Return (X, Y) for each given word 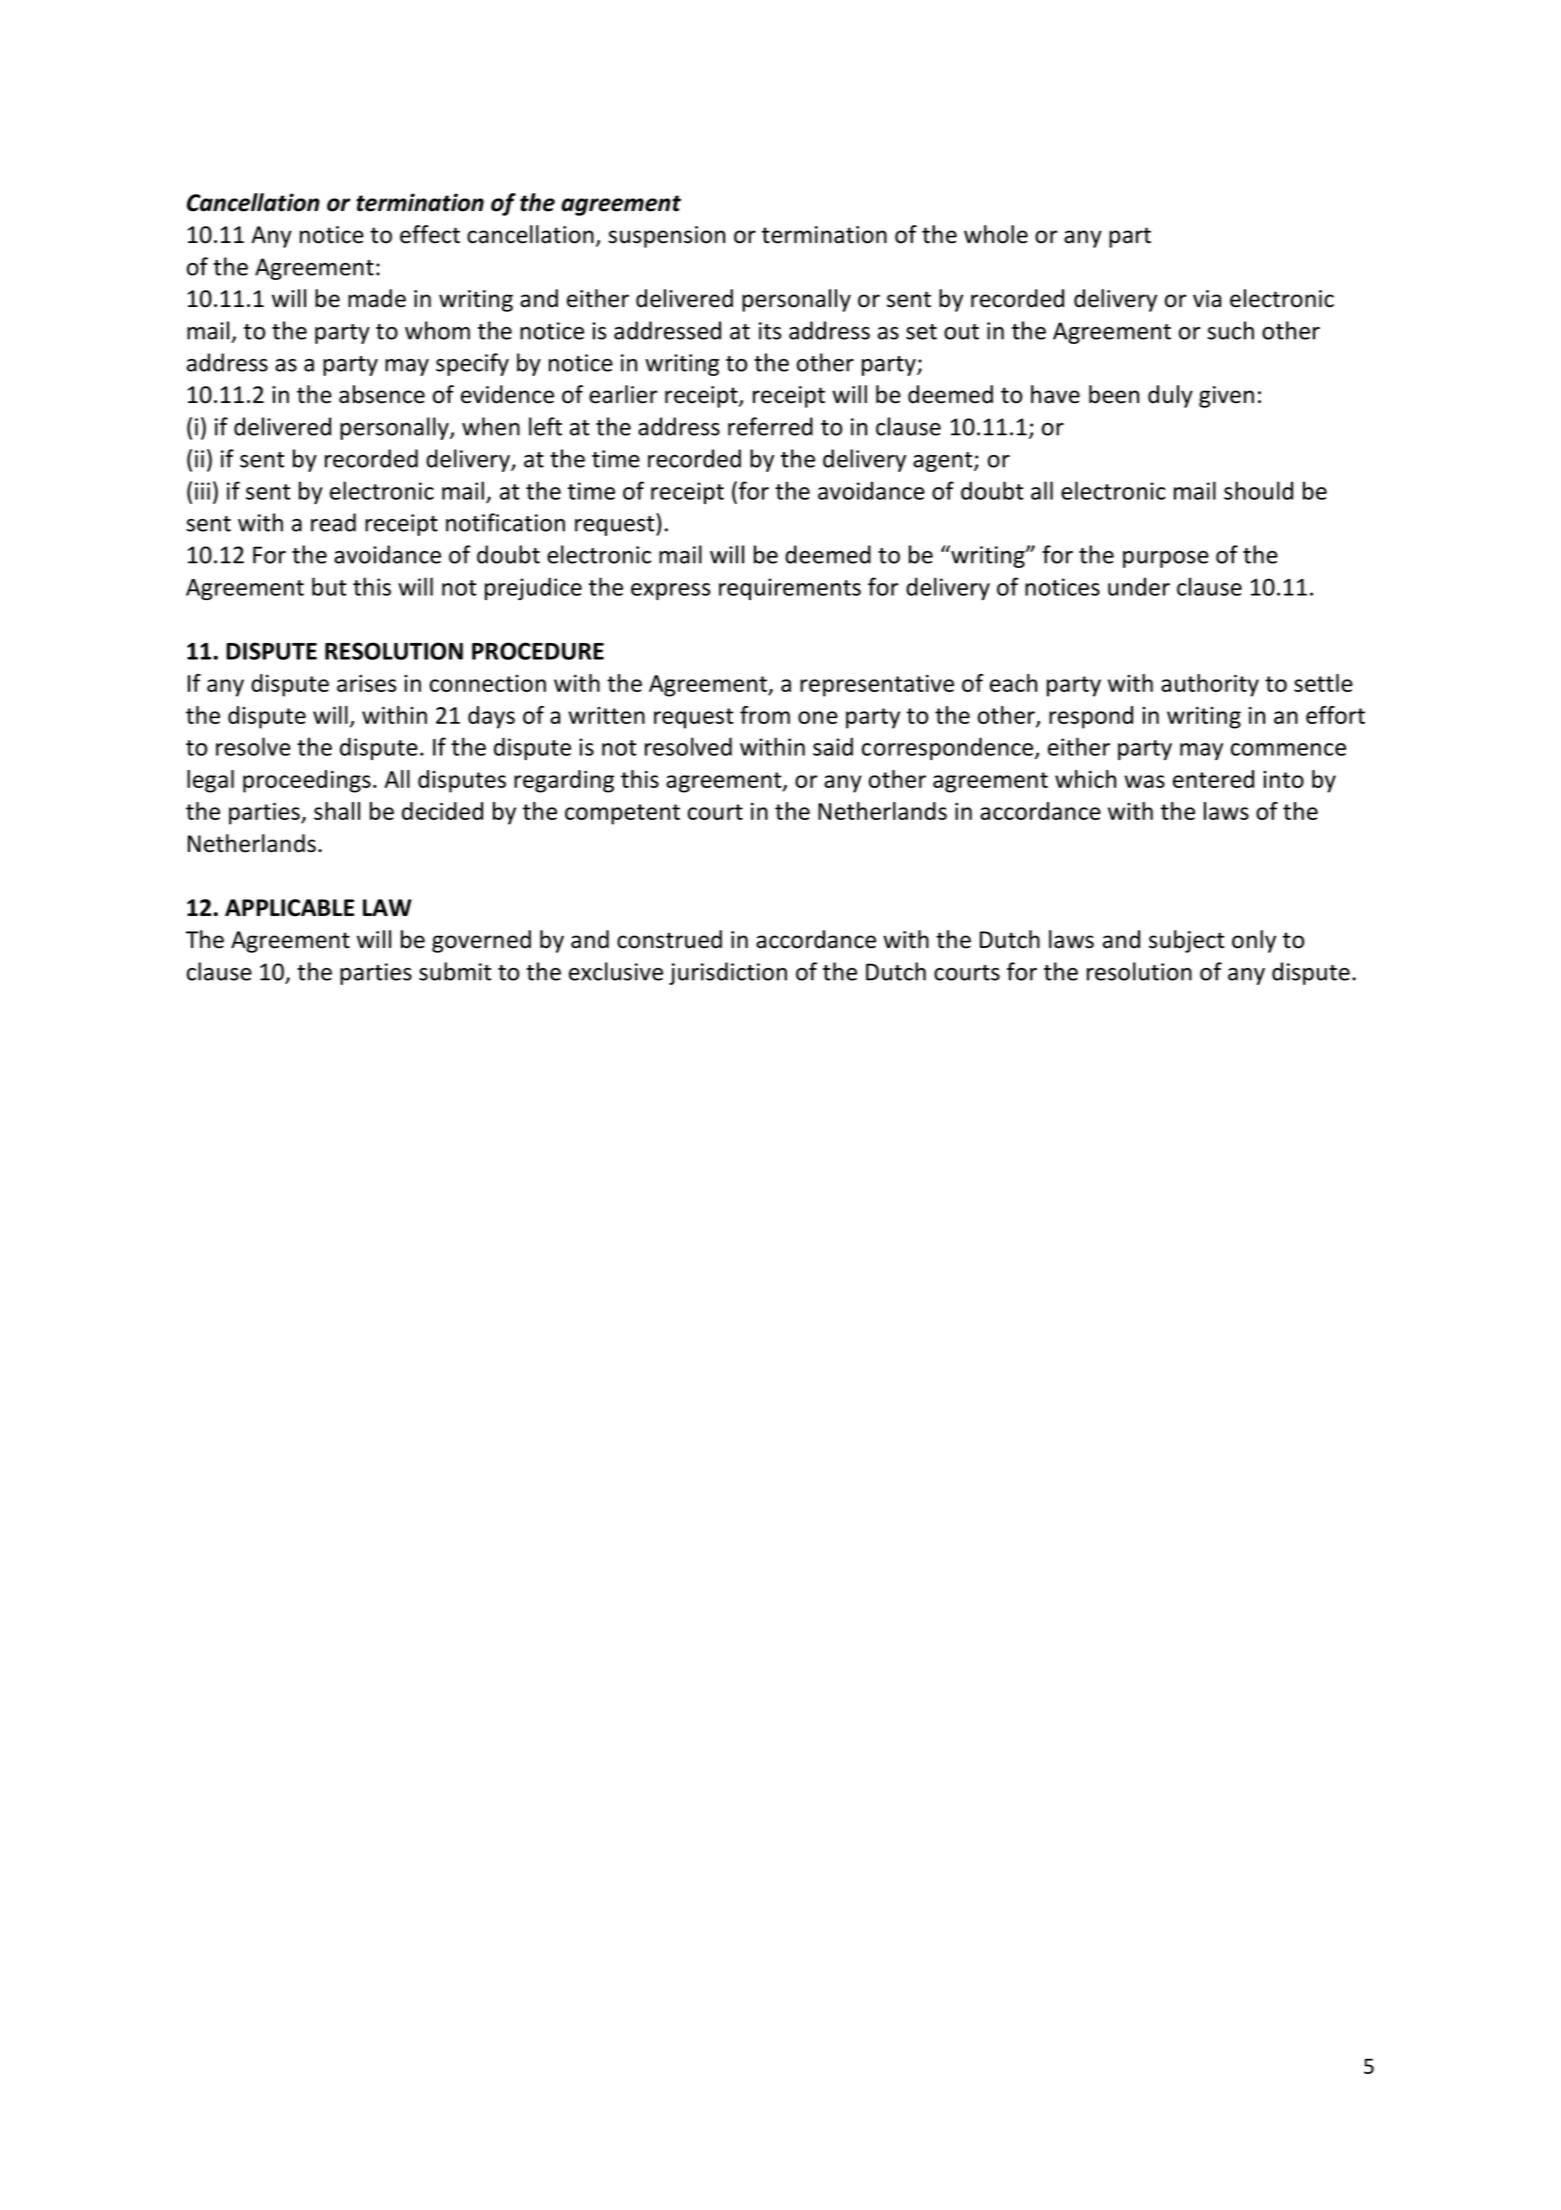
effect (430, 234)
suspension (666, 237)
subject (1186, 941)
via (1207, 299)
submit (455, 971)
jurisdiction (728, 973)
